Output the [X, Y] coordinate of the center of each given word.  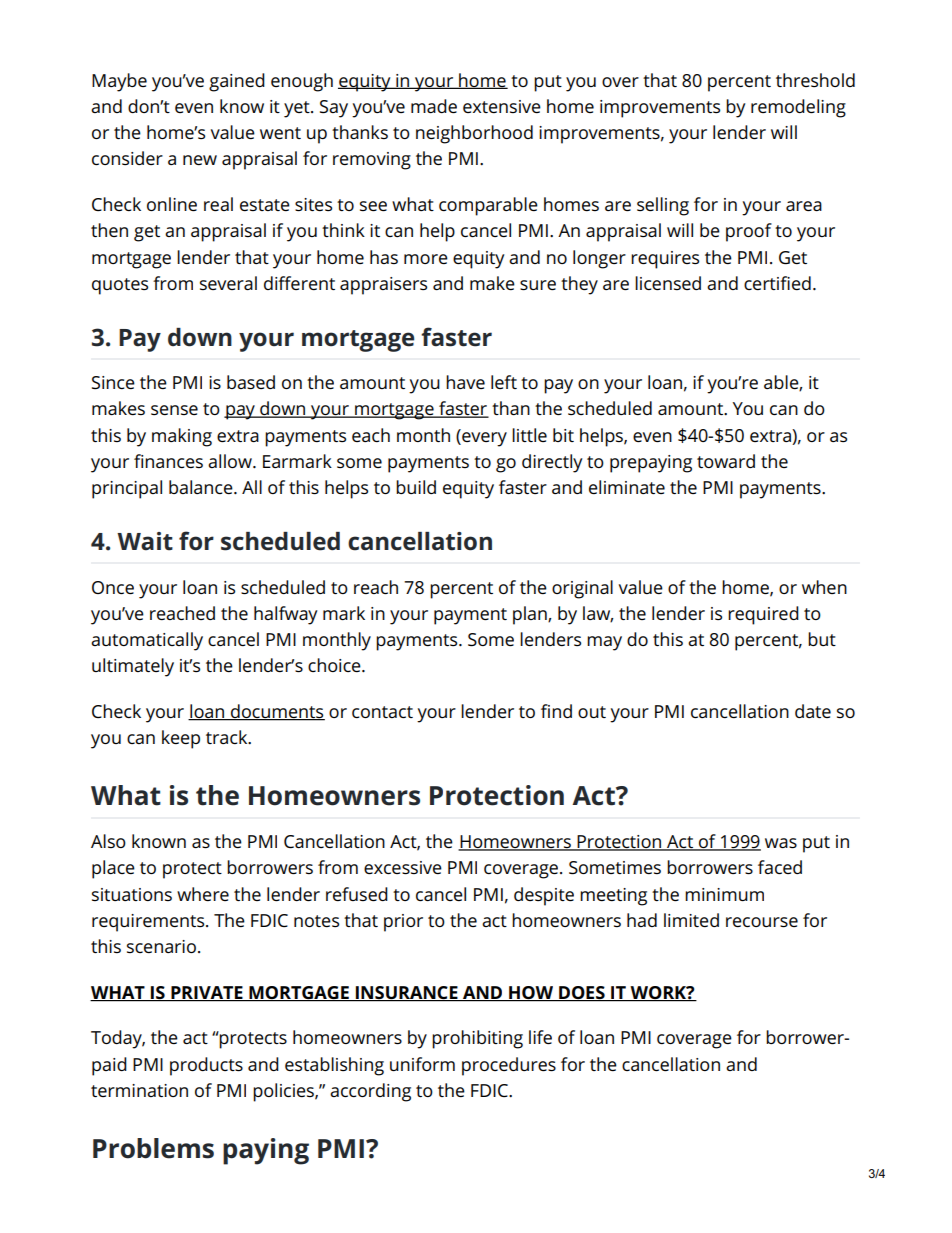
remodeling [798, 108]
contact [382, 712]
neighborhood [474, 134]
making [182, 437]
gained [237, 82]
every [483, 438]
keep [181, 739]
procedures [509, 1066]
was [781, 843]
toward [726, 461]
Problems [153, 1148]
